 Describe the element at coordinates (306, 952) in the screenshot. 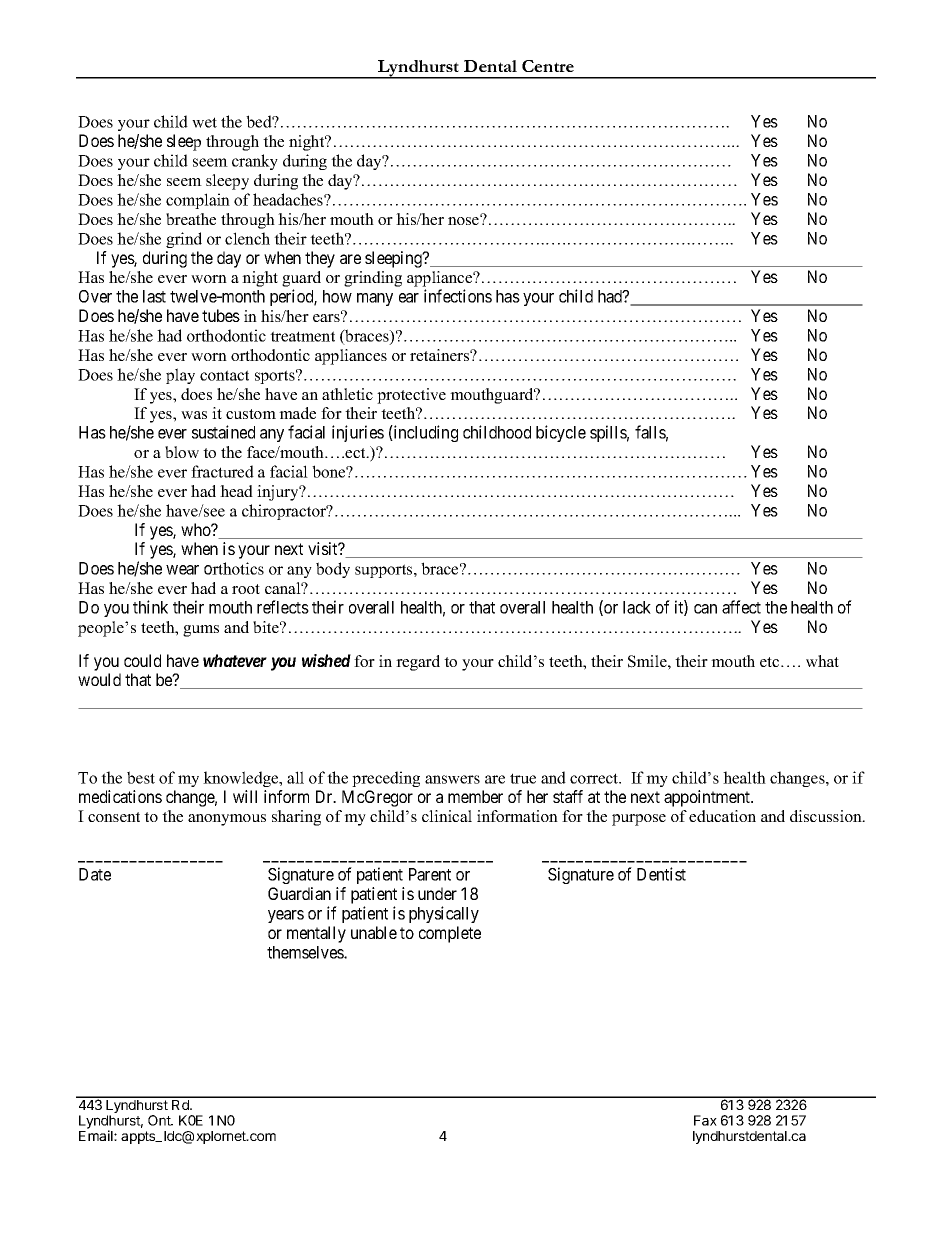

I see `themselves` at that location.
